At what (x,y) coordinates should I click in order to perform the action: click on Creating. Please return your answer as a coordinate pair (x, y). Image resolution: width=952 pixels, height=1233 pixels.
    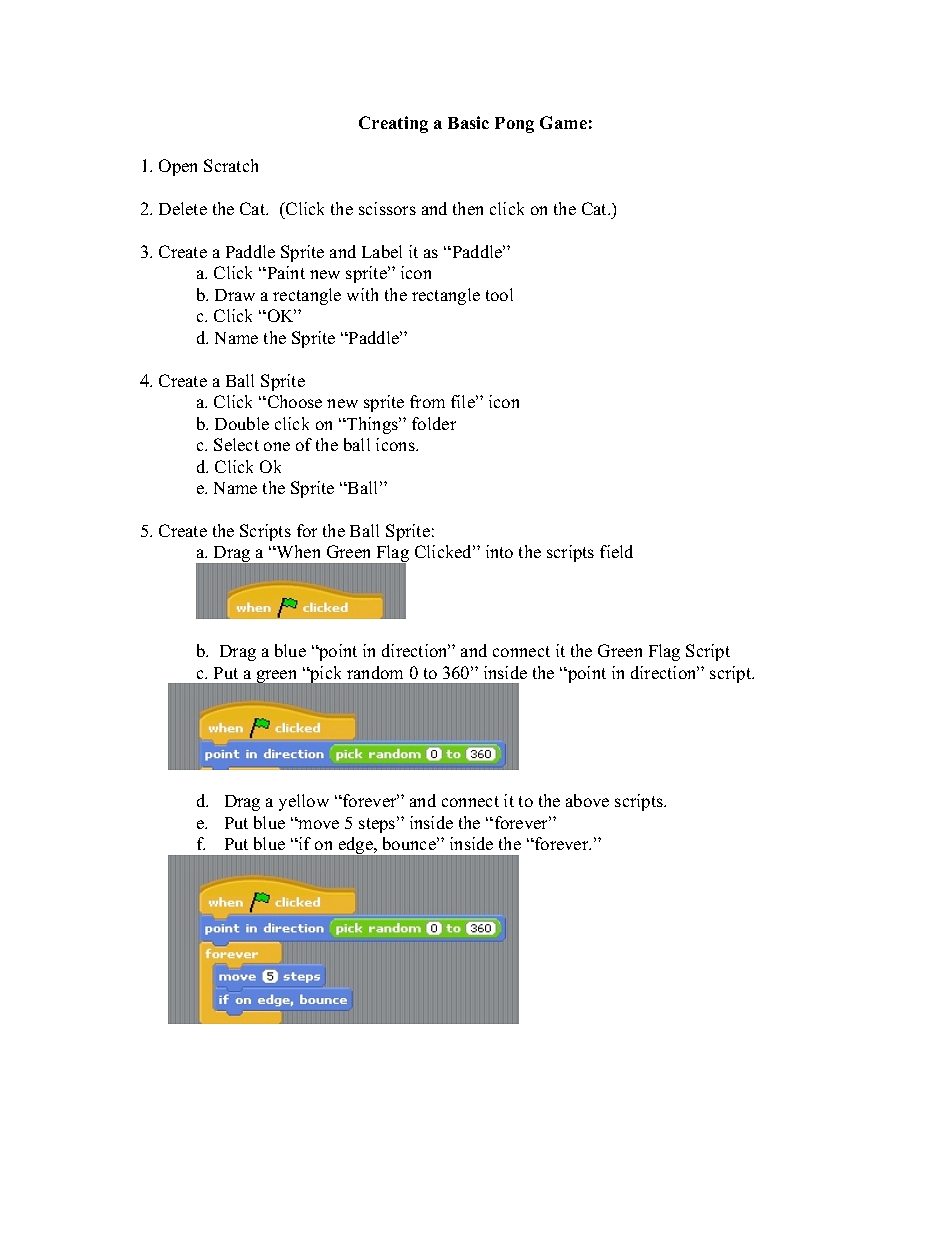
    Looking at the image, I should click on (393, 124).
